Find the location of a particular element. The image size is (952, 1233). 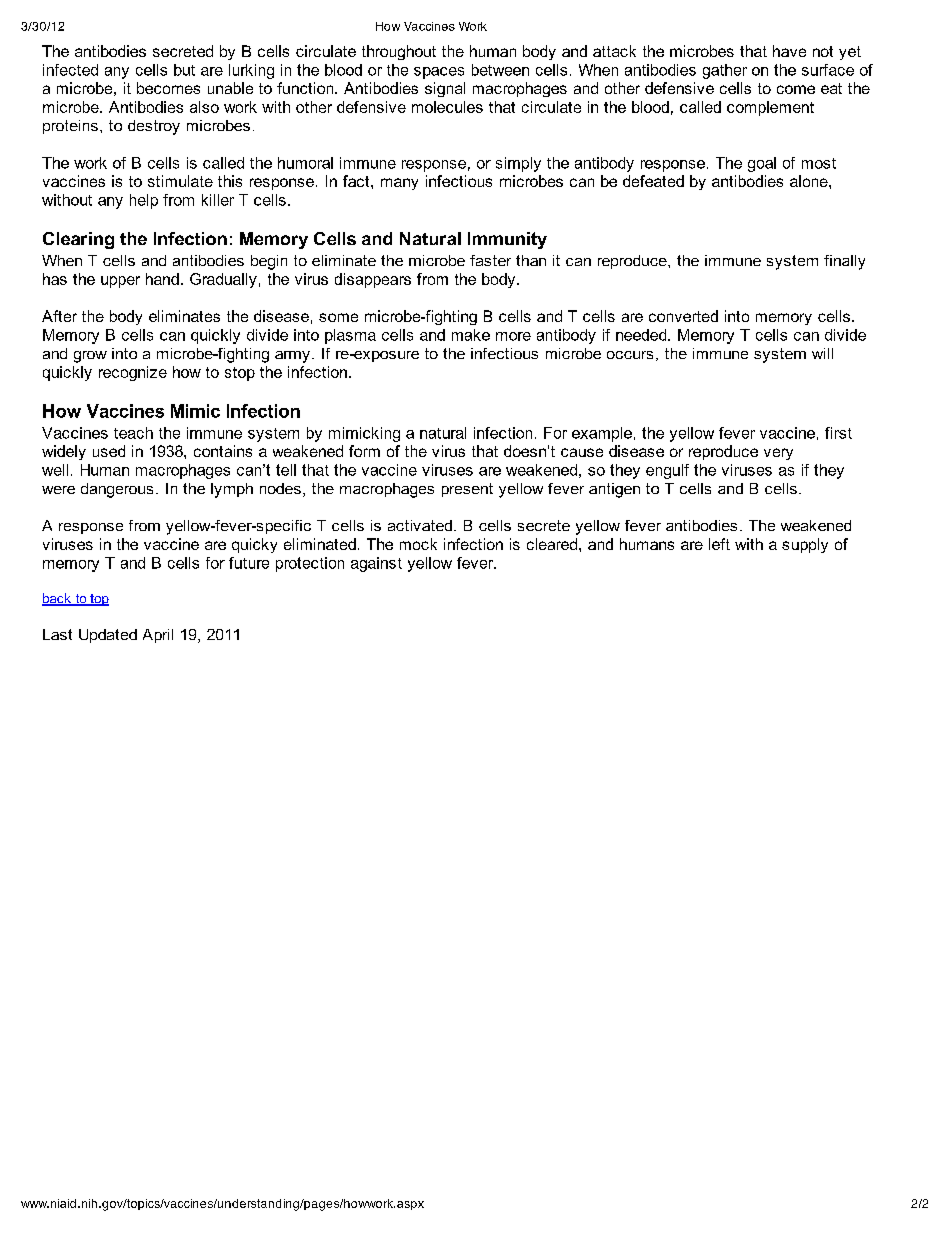

very is located at coordinates (778, 454).
